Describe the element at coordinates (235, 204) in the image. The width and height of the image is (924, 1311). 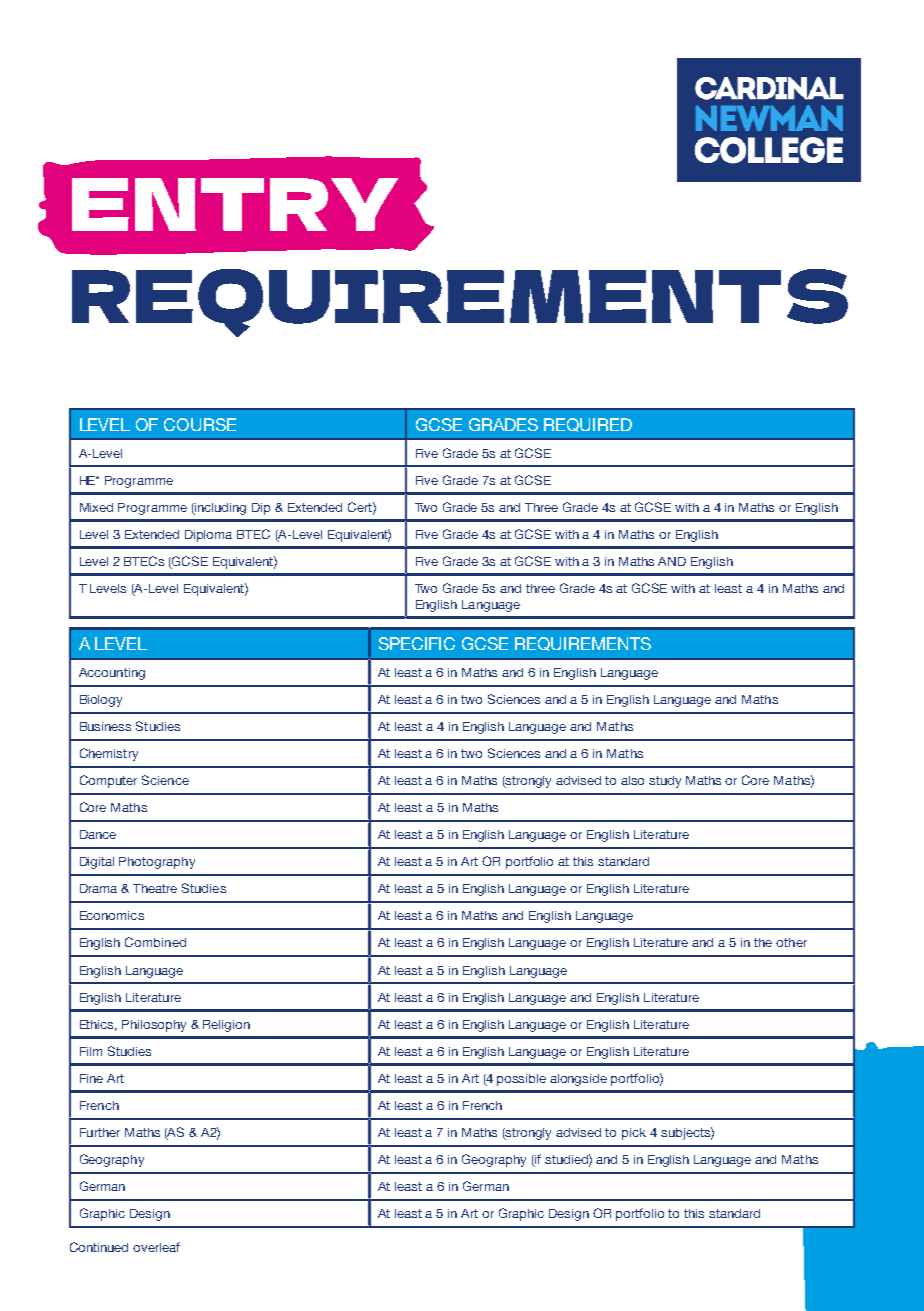
I see `ENTRY` at that location.
